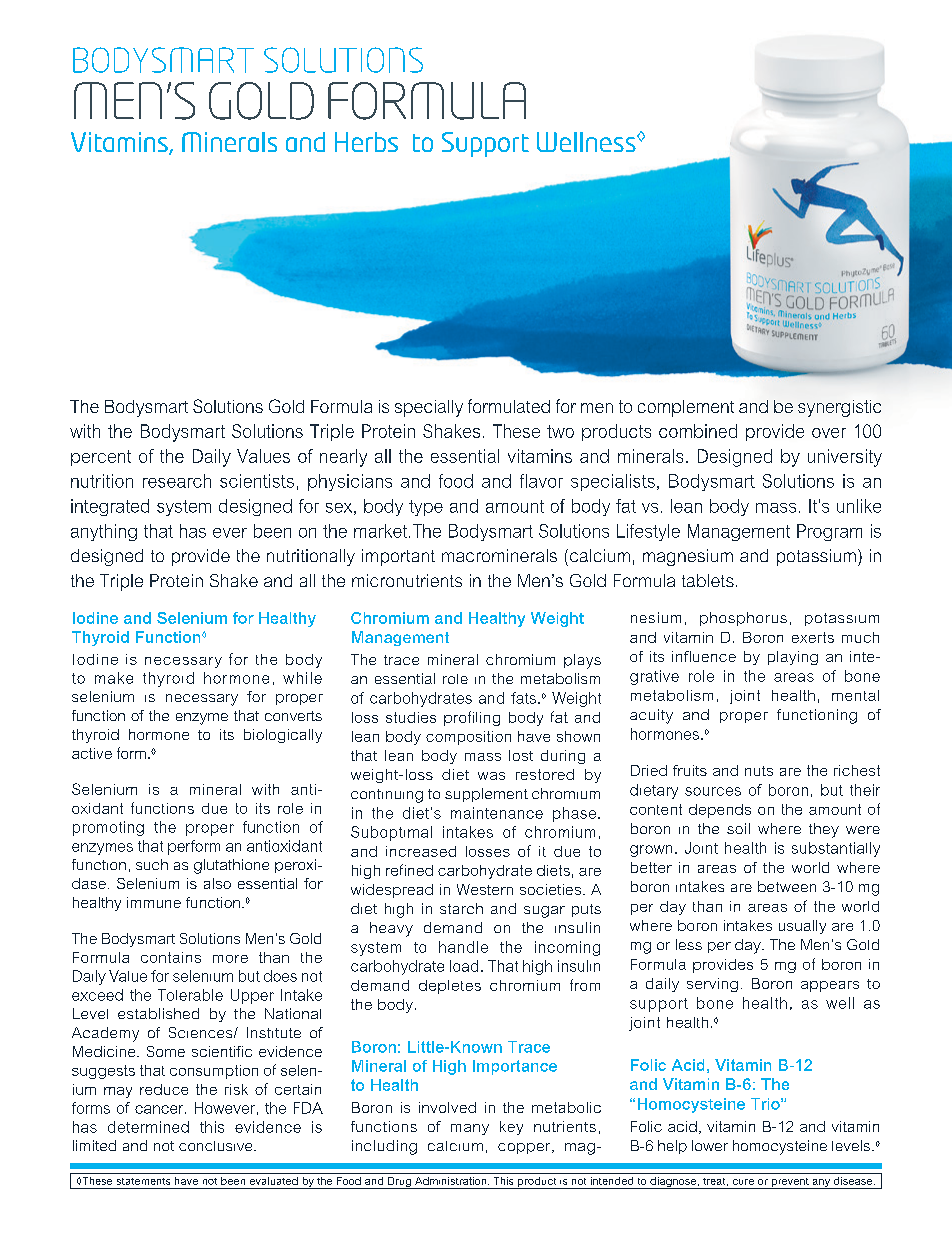  What do you see at coordinates (470, 1129) in the screenshot?
I see `many` at bounding box center [470, 1129].
